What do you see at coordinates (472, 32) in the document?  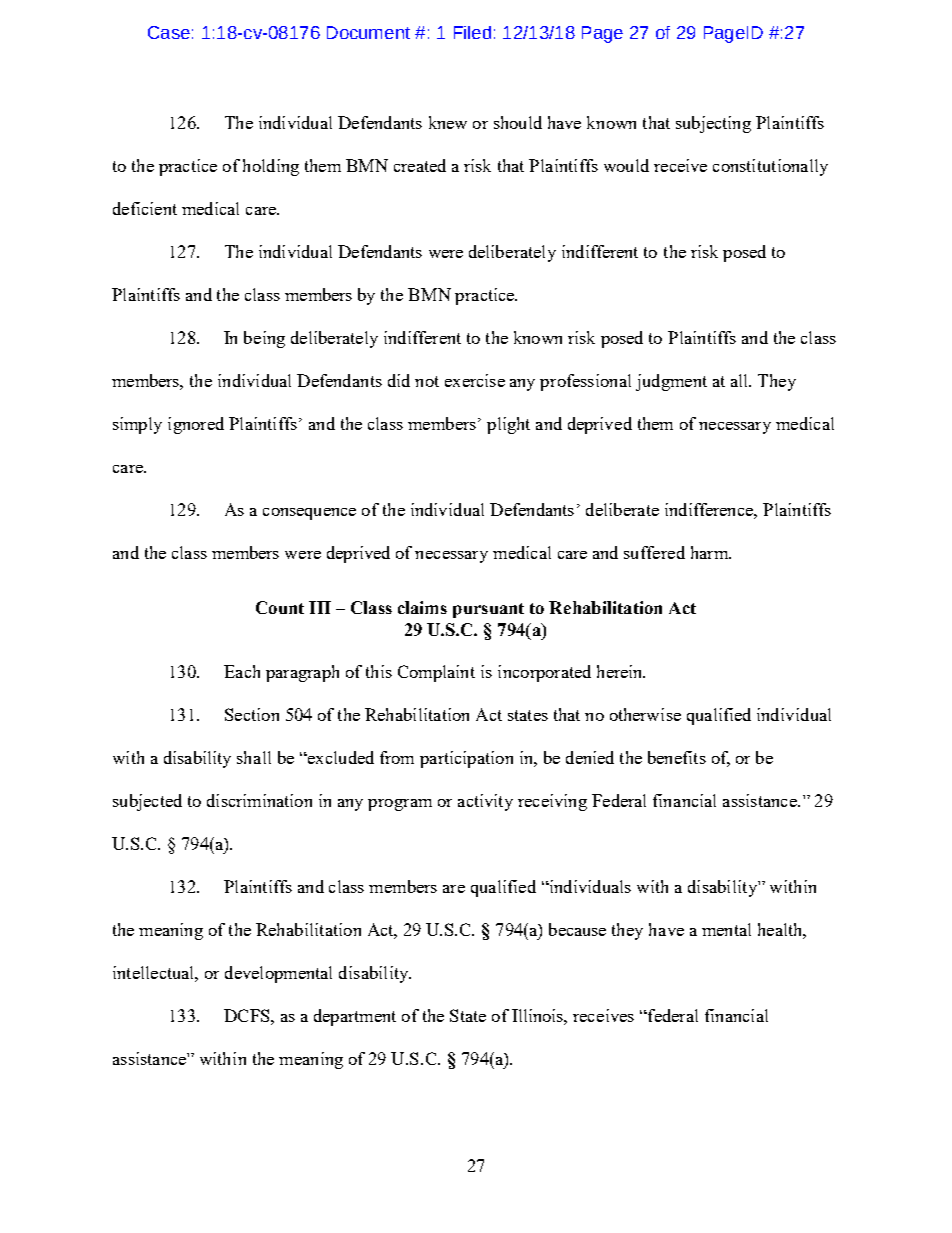 I see `Filed` at bounding box center [472, 32].
